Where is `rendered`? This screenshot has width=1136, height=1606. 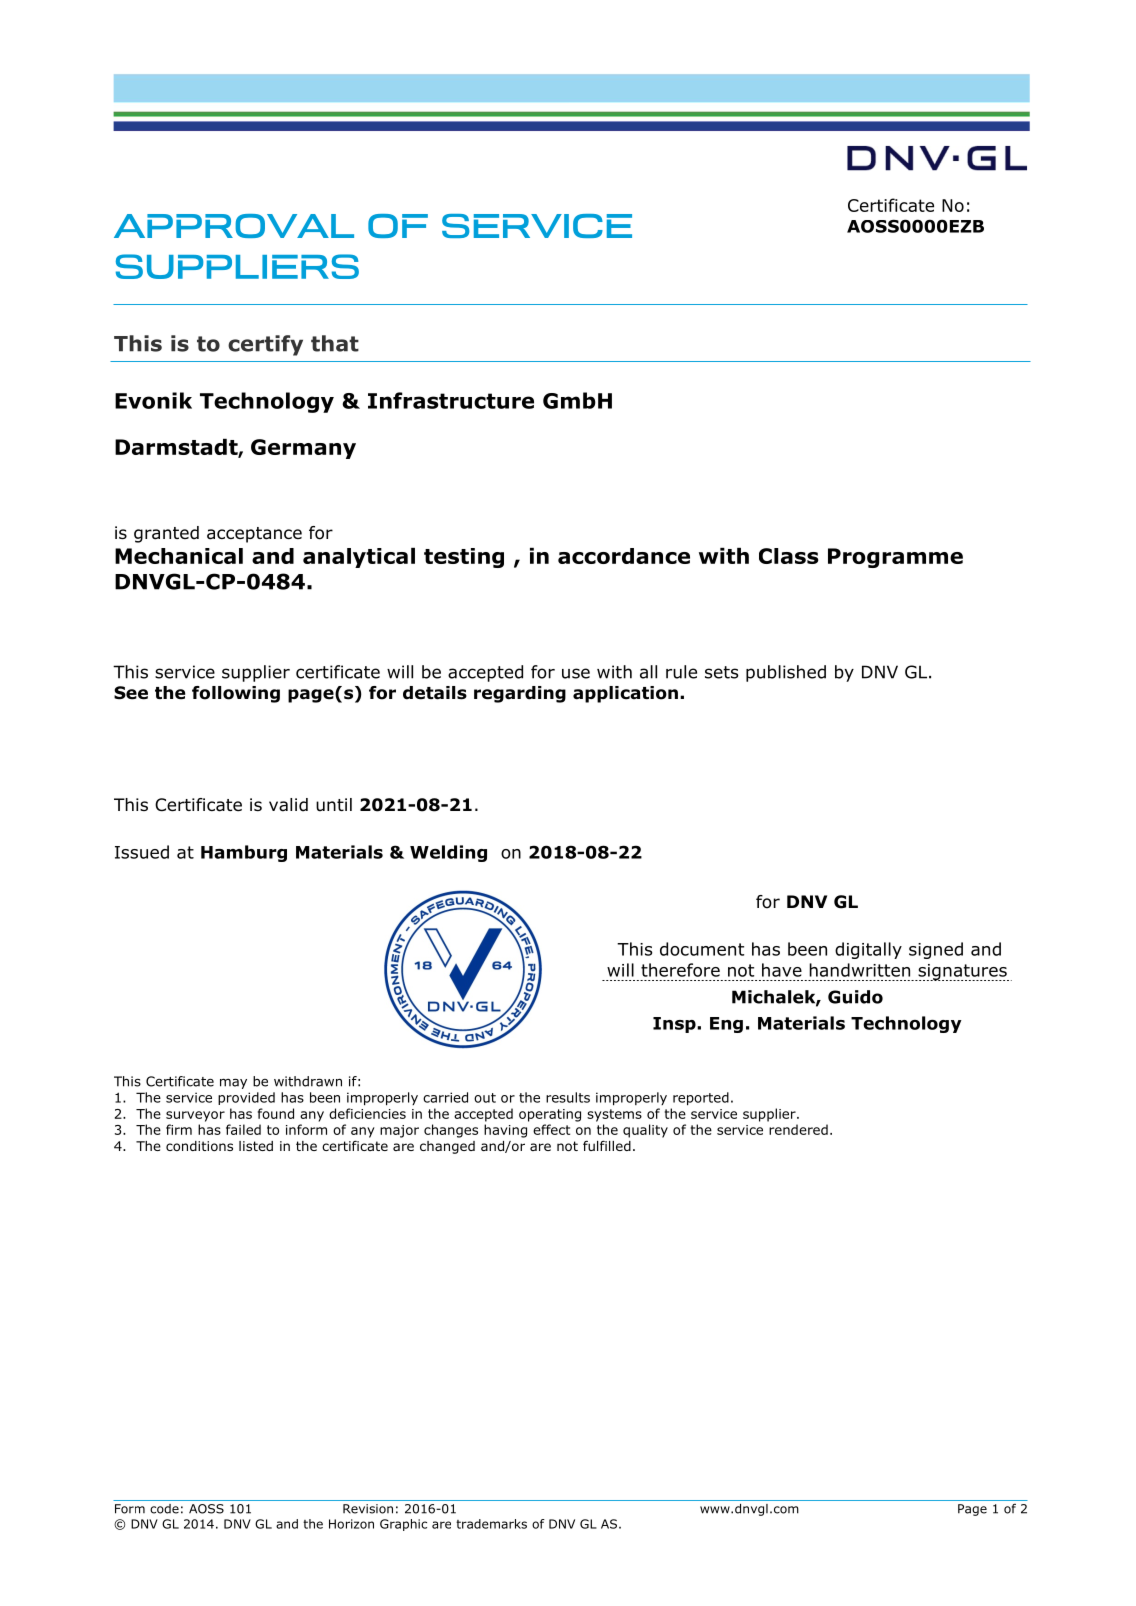 rendered is located at coordinates (798, 1129).
